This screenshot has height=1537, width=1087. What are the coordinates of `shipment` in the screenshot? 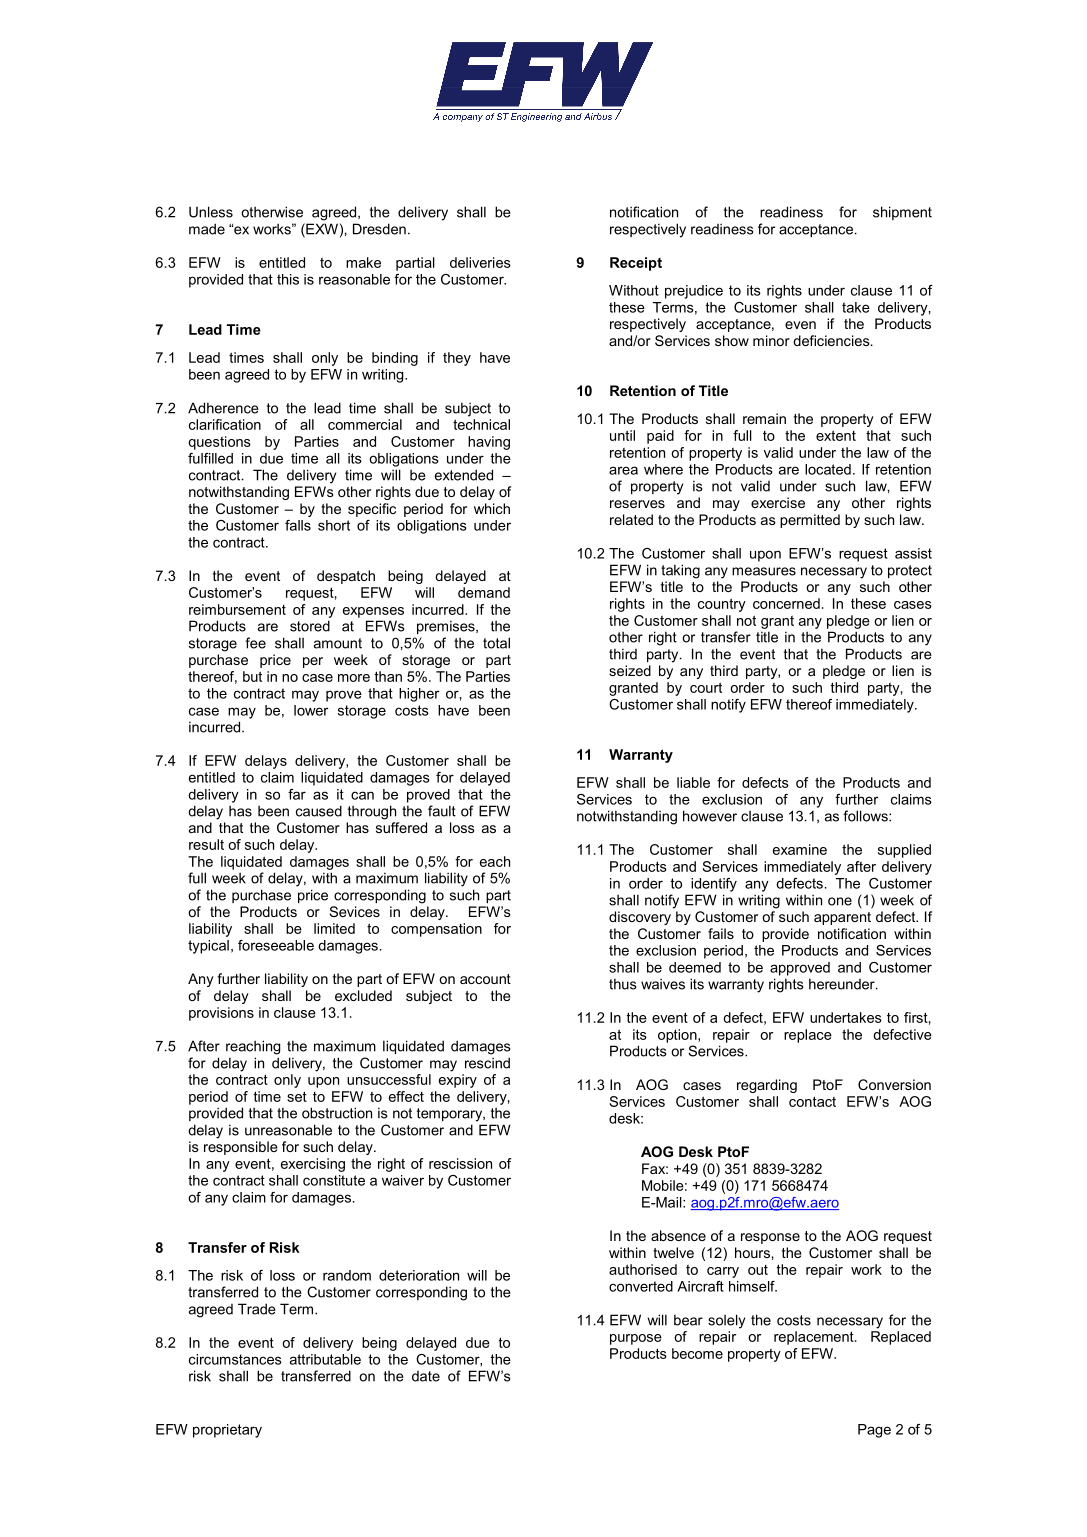 It's located at (902, 213).
